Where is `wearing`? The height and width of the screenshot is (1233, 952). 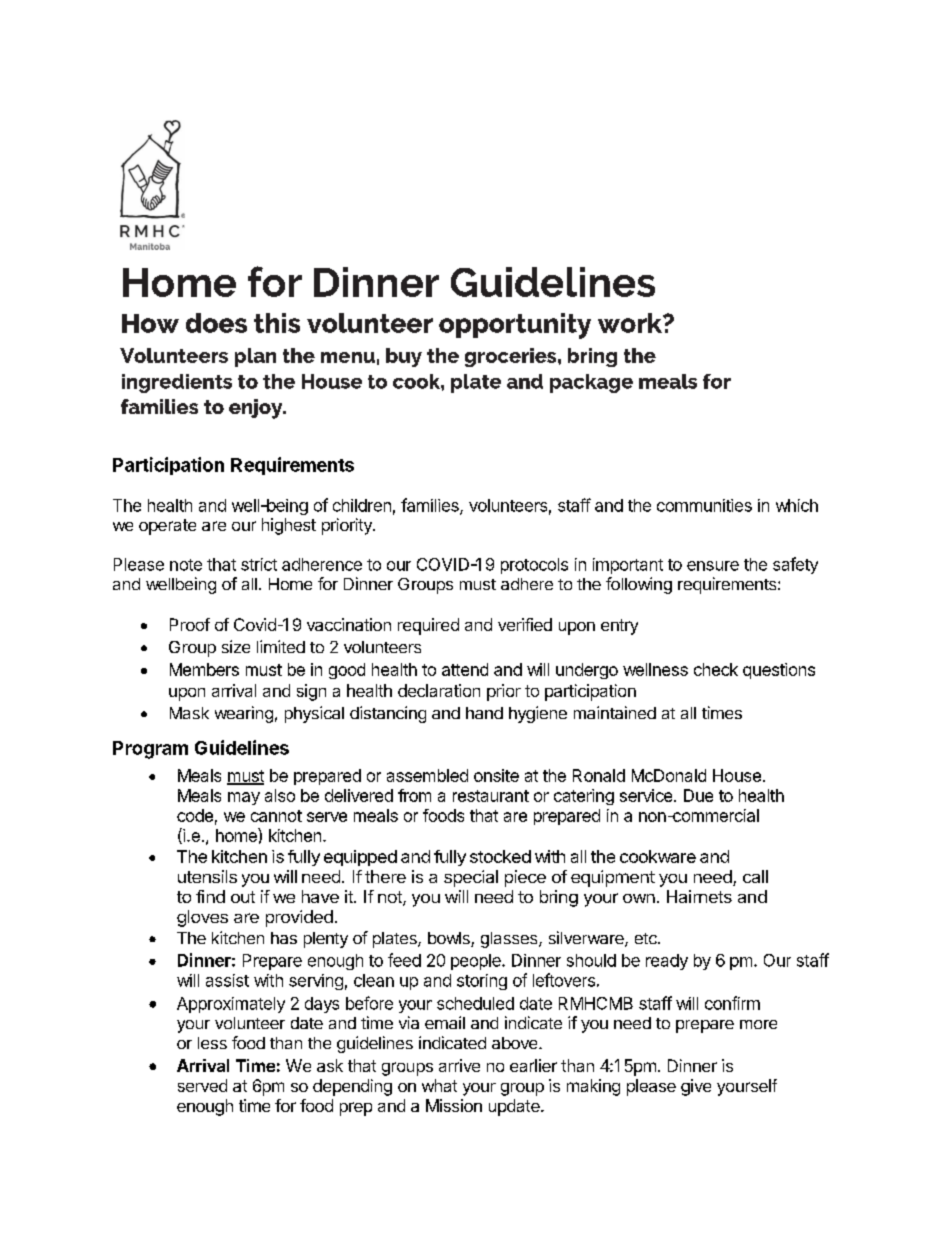 wearing is located at coordinates (244, 714).
